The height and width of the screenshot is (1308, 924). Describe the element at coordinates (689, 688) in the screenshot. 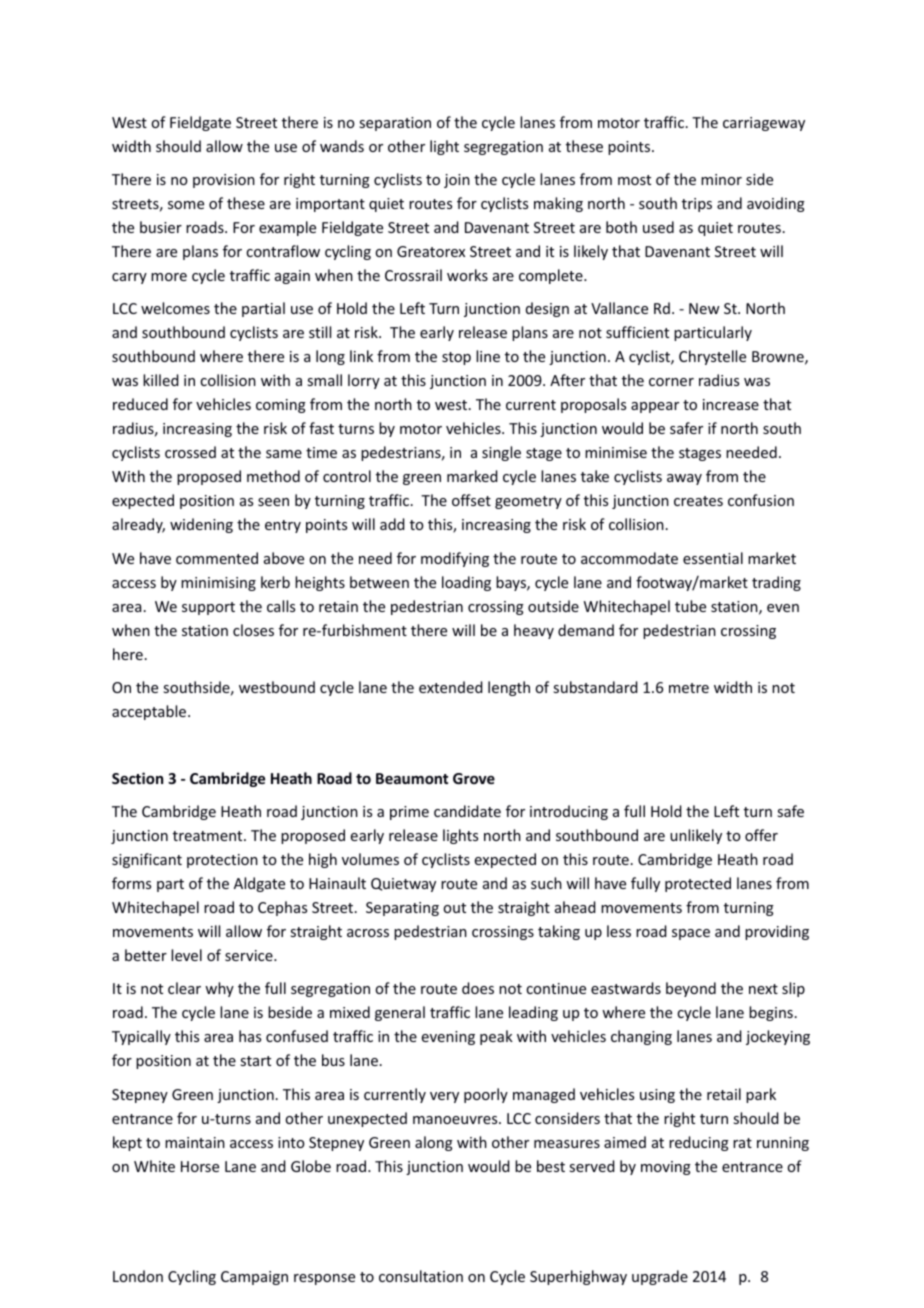

I see `metre` at that location.
